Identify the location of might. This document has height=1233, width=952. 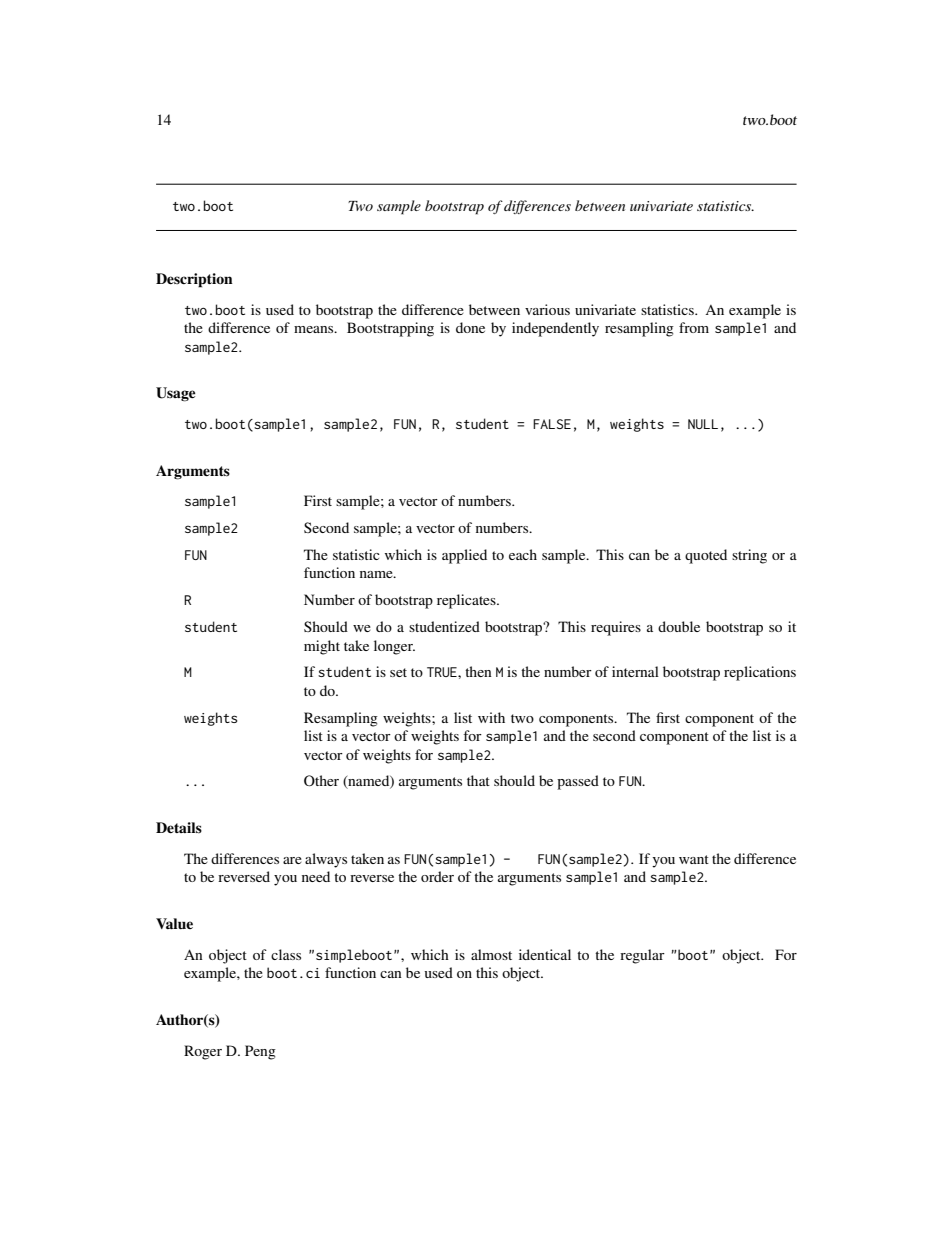
(322, 647).
